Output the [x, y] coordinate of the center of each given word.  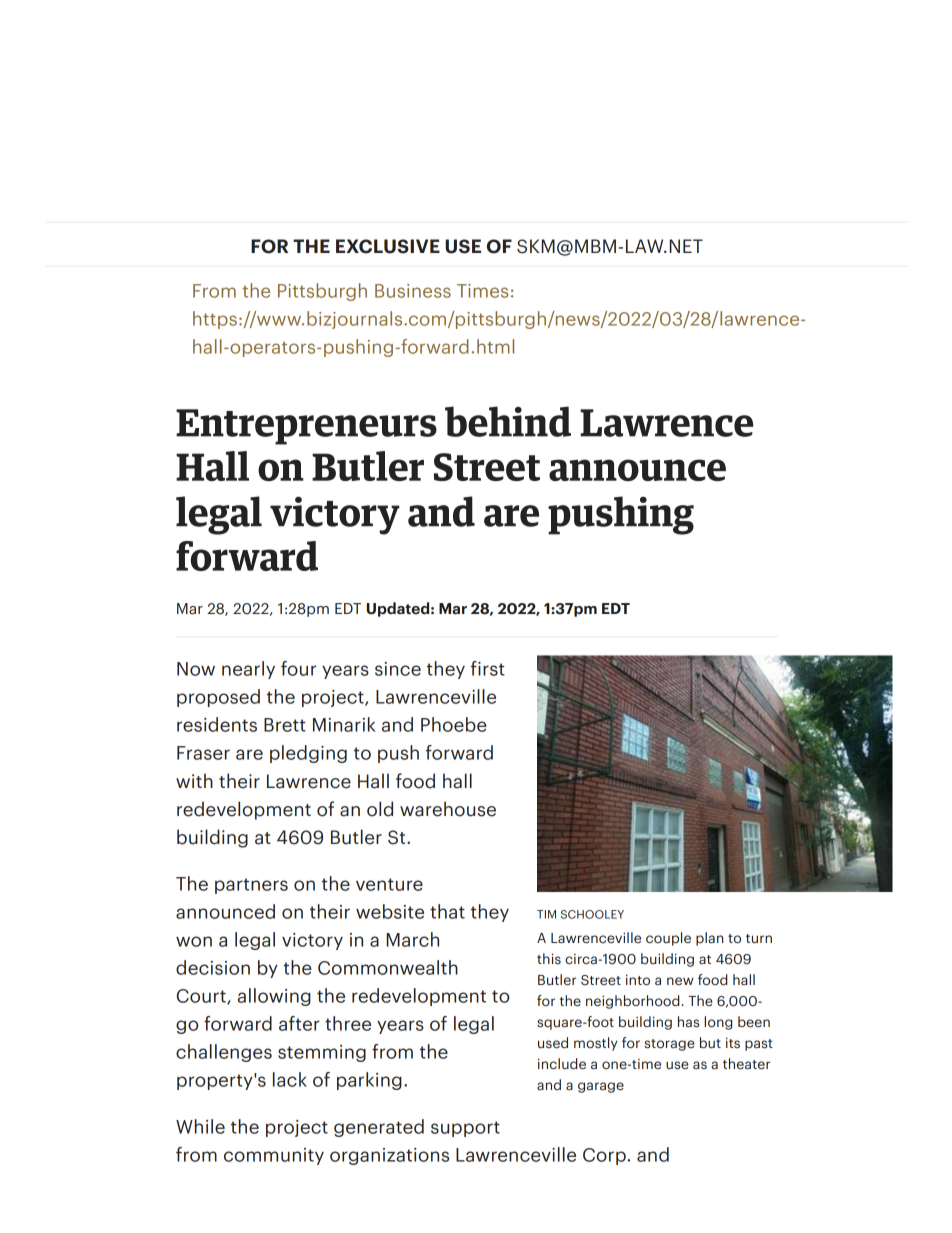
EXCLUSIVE [388, 246]
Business [413, 291]
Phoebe [454, 724]
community [274, 1156]
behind [508, 421]
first [488, 668]
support [465, 1129]
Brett [285, 725]
